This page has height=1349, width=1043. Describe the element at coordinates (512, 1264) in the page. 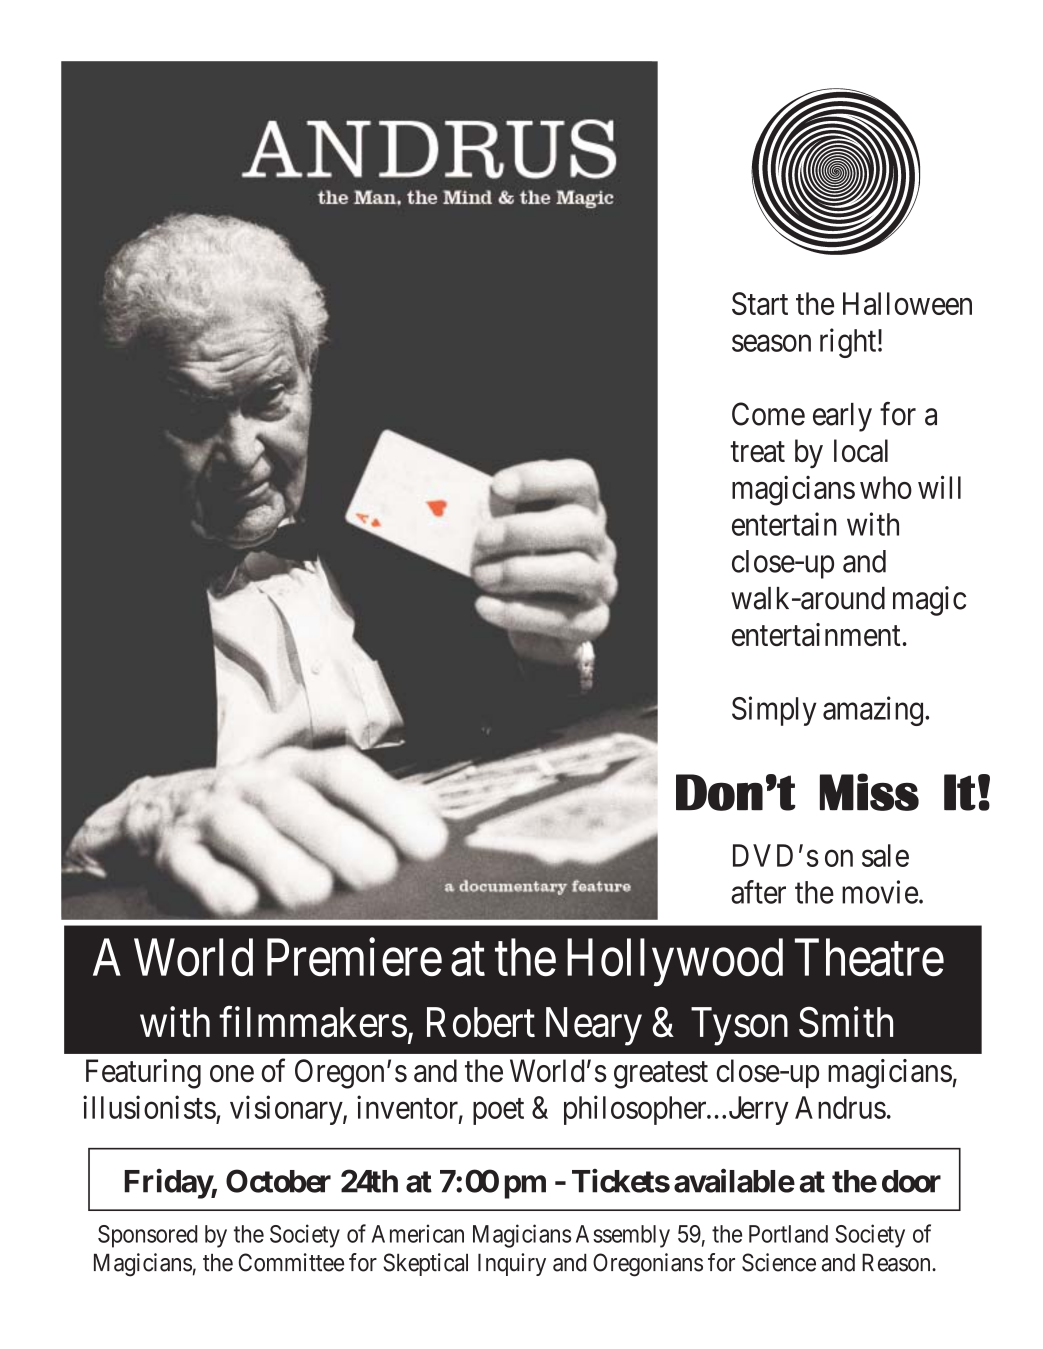

I see `Inquiry` at that location.
